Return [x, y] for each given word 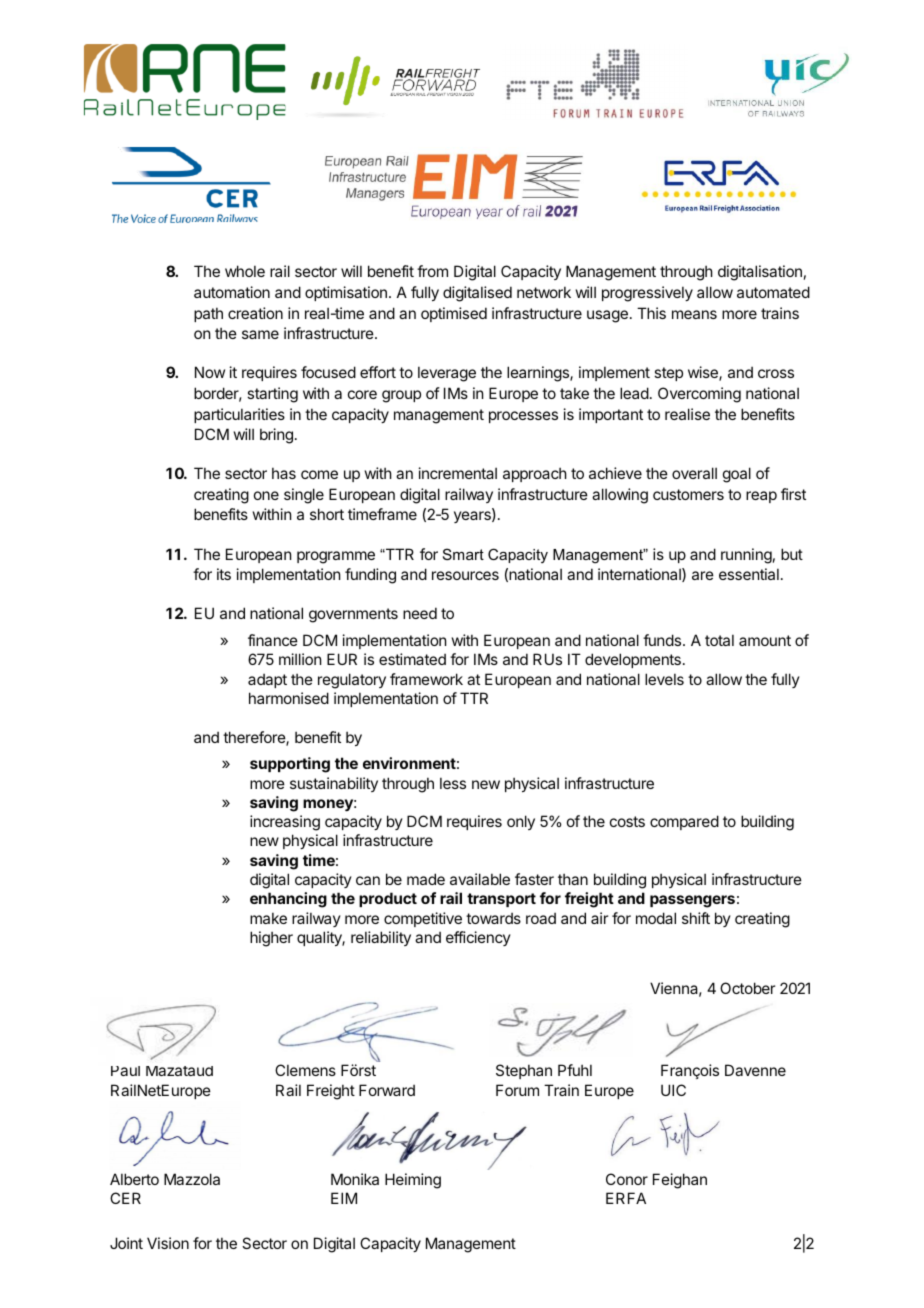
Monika [355, 1179]
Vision [168, 1243]
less [453, 783]
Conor [627, 1179]
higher [271, 939]
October [747, 988]
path [208, 314]
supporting [290, 765]
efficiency [478, 938]
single [304, 496]
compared [684, 822]
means [694, 314]
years [473, 517]
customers [688, 494]
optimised [454, 314]
